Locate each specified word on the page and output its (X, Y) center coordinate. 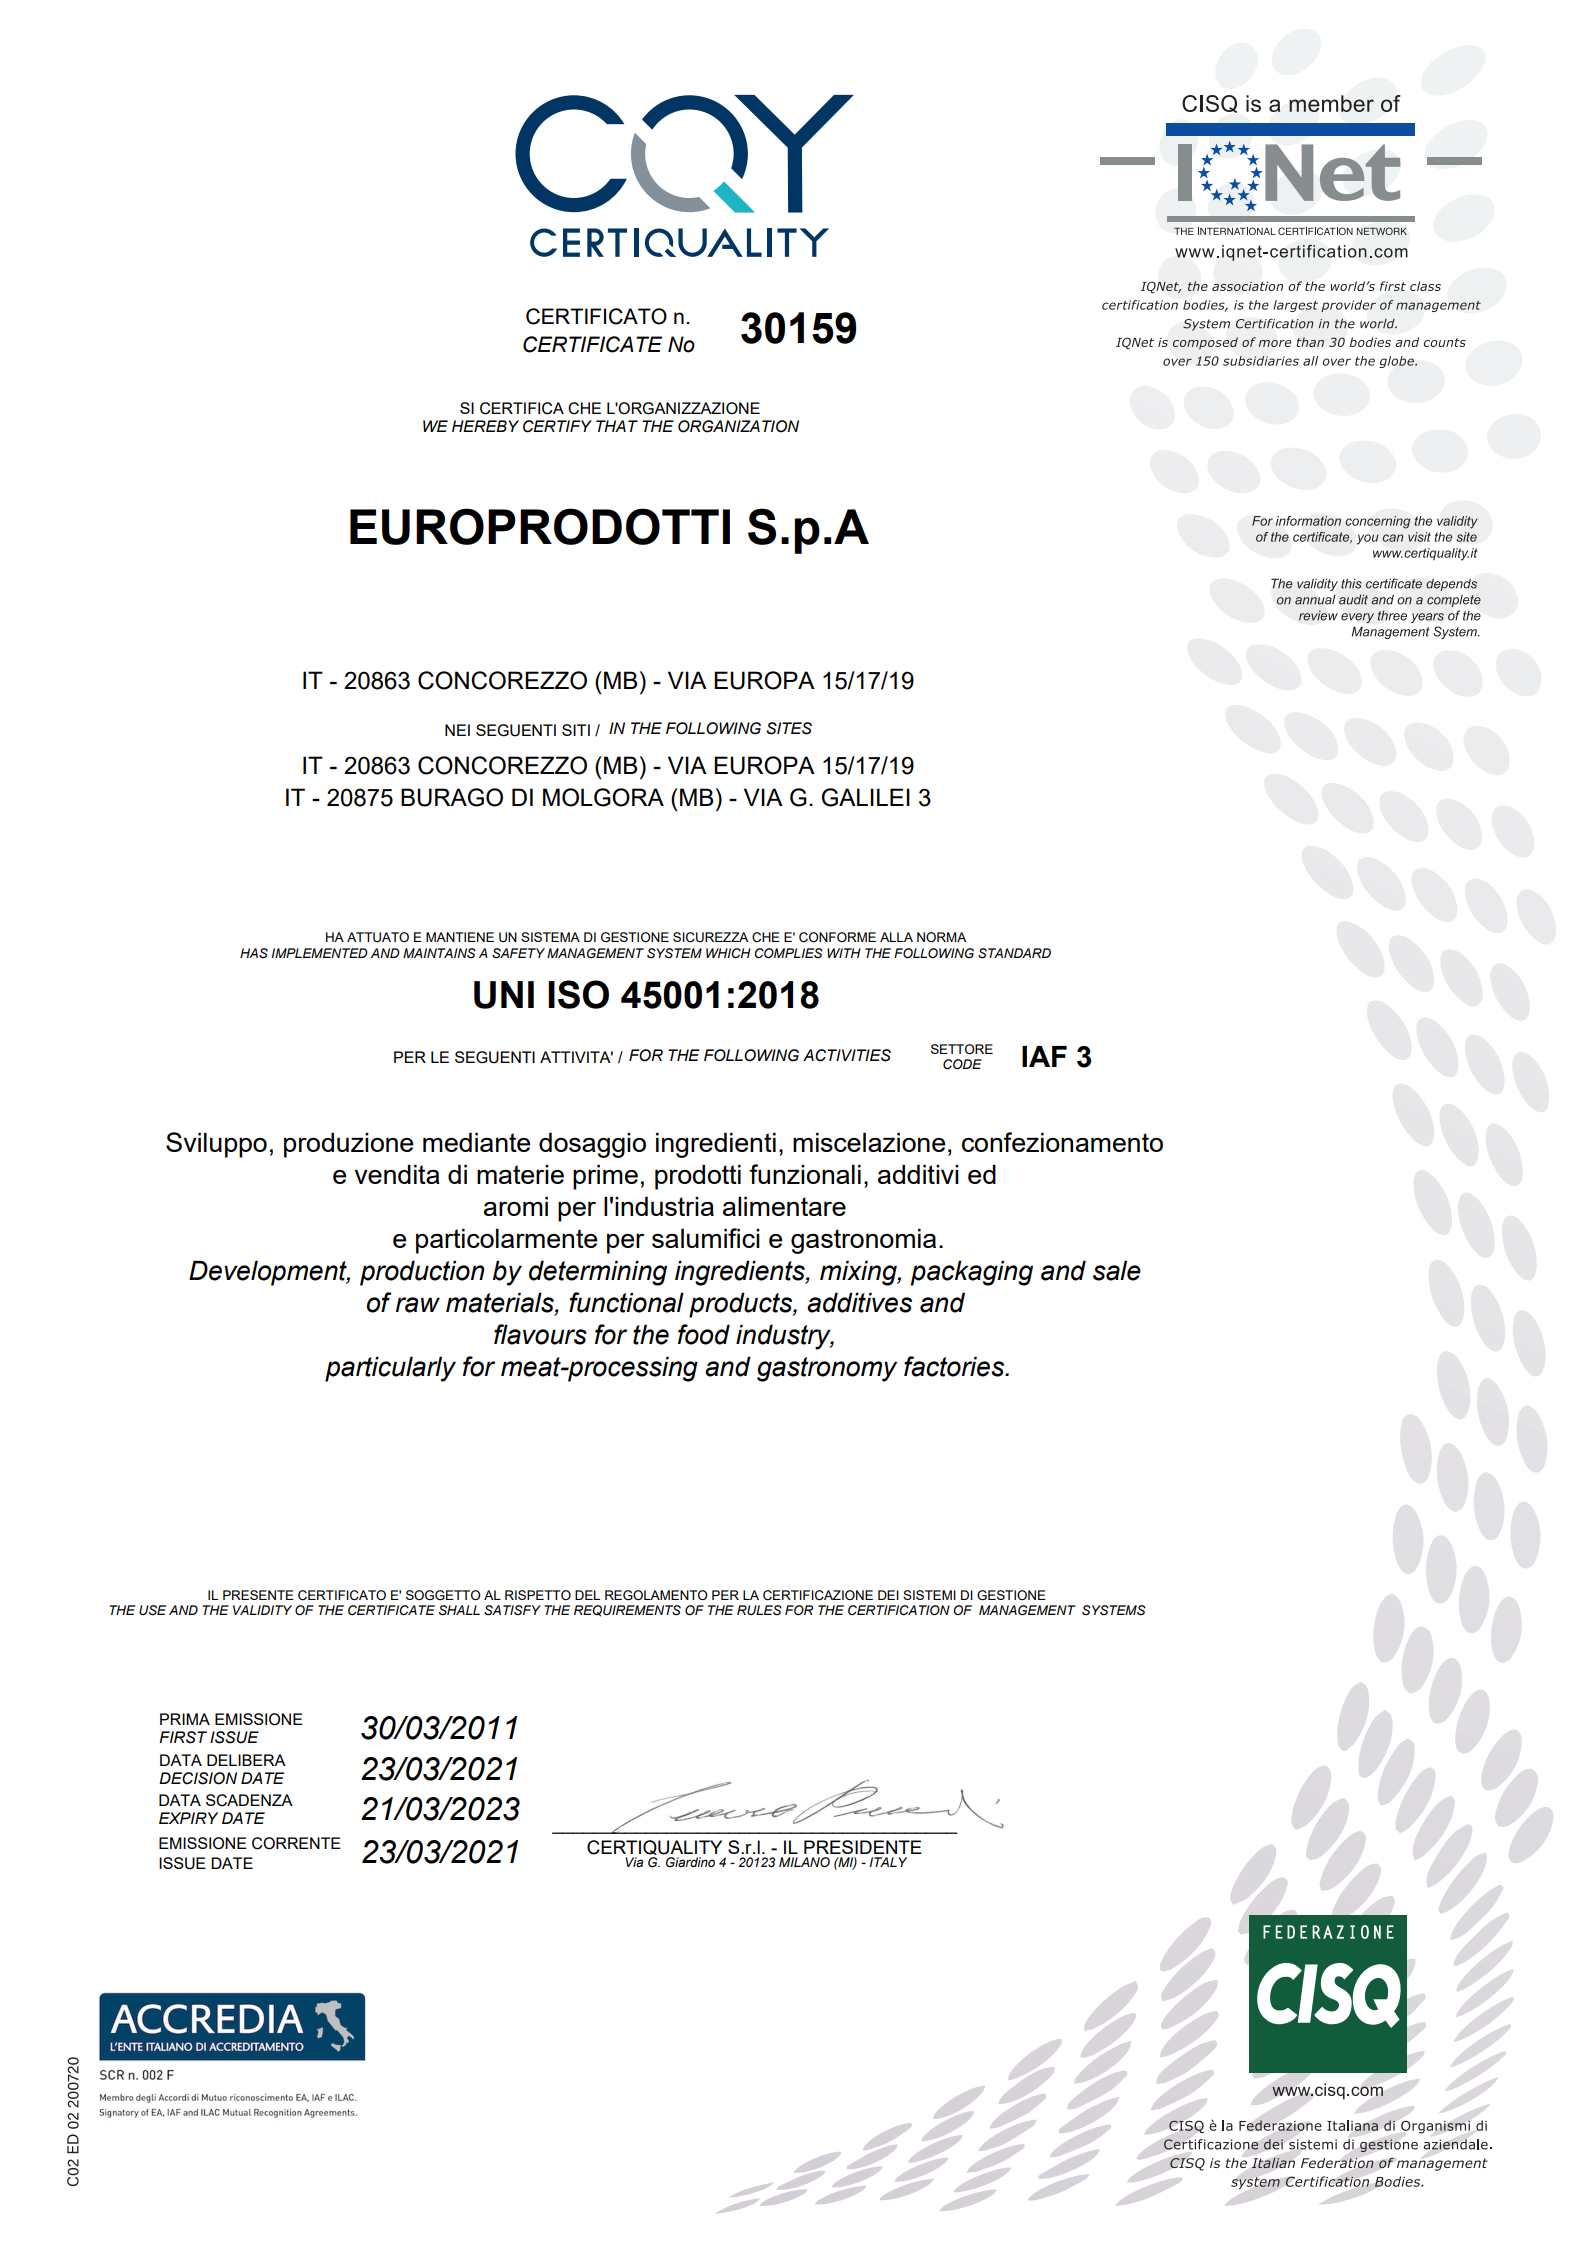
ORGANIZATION (738, 426)
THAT (617, 426)
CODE (962, 1064)
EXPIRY (188, 1818)
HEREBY (485, 426)
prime (605, 1177)
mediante (476, 1142)
